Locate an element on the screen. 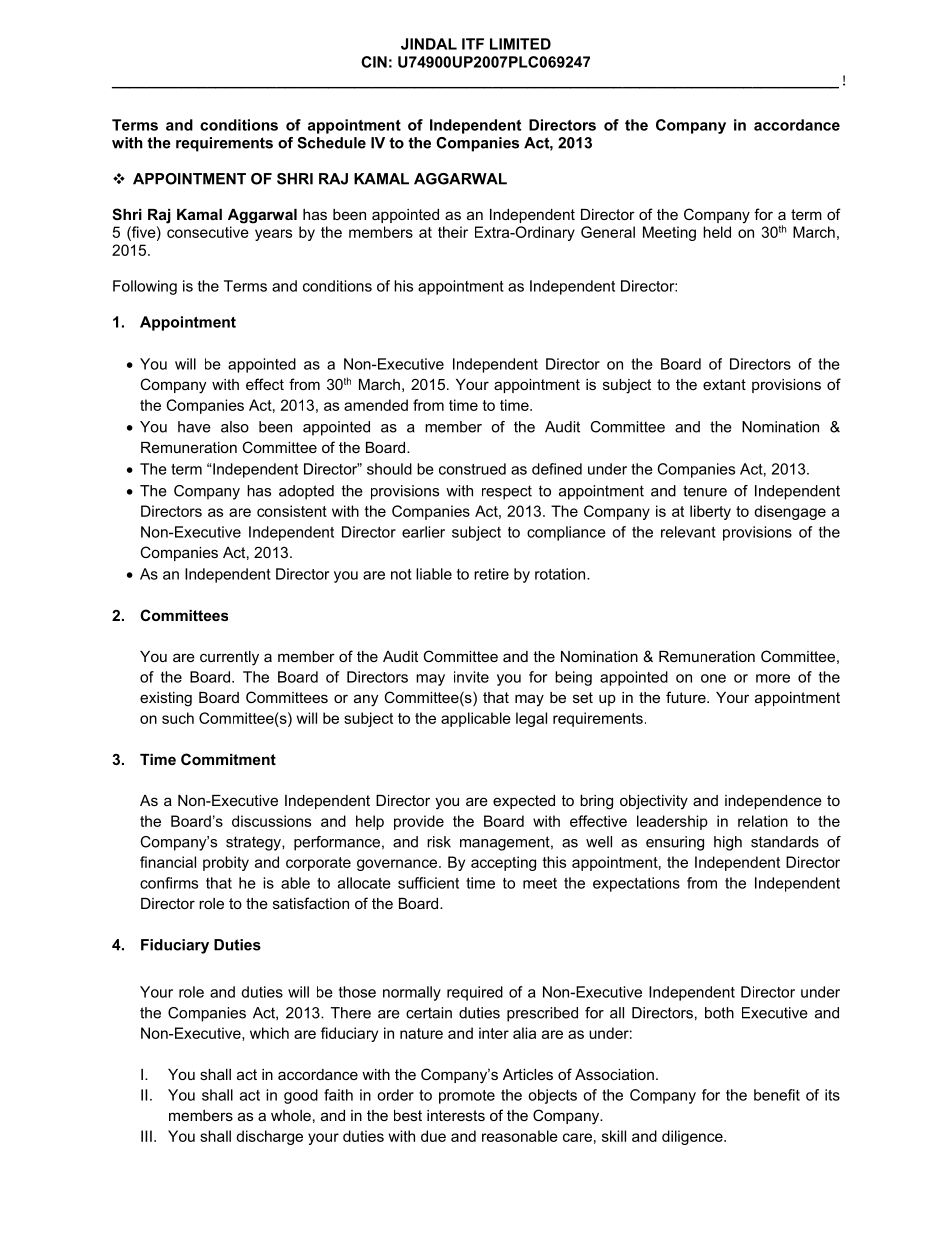  held is located at coordinates (717, 232).
